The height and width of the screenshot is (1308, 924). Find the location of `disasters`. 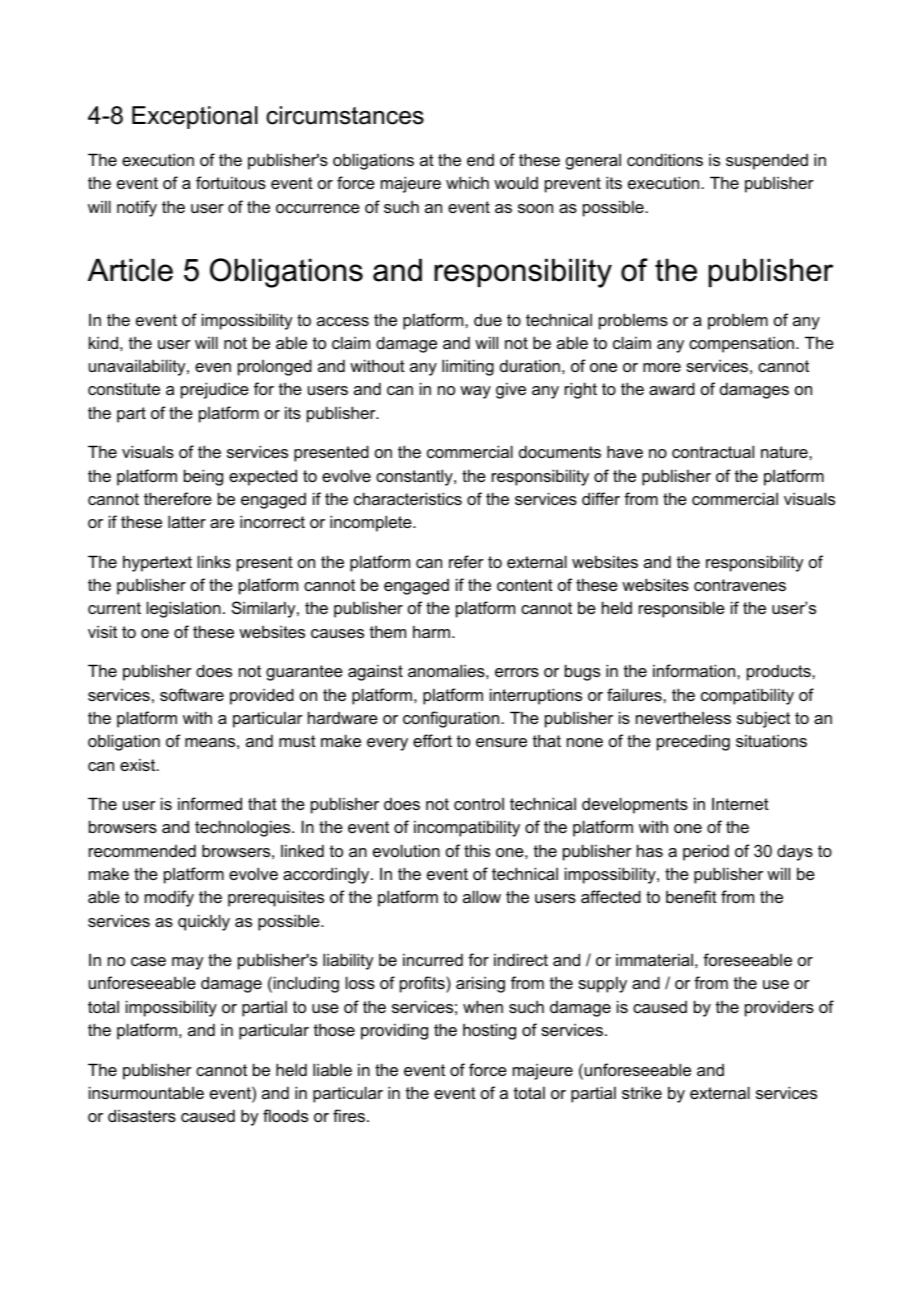

disasters is located at coordinates (142, 1115).
